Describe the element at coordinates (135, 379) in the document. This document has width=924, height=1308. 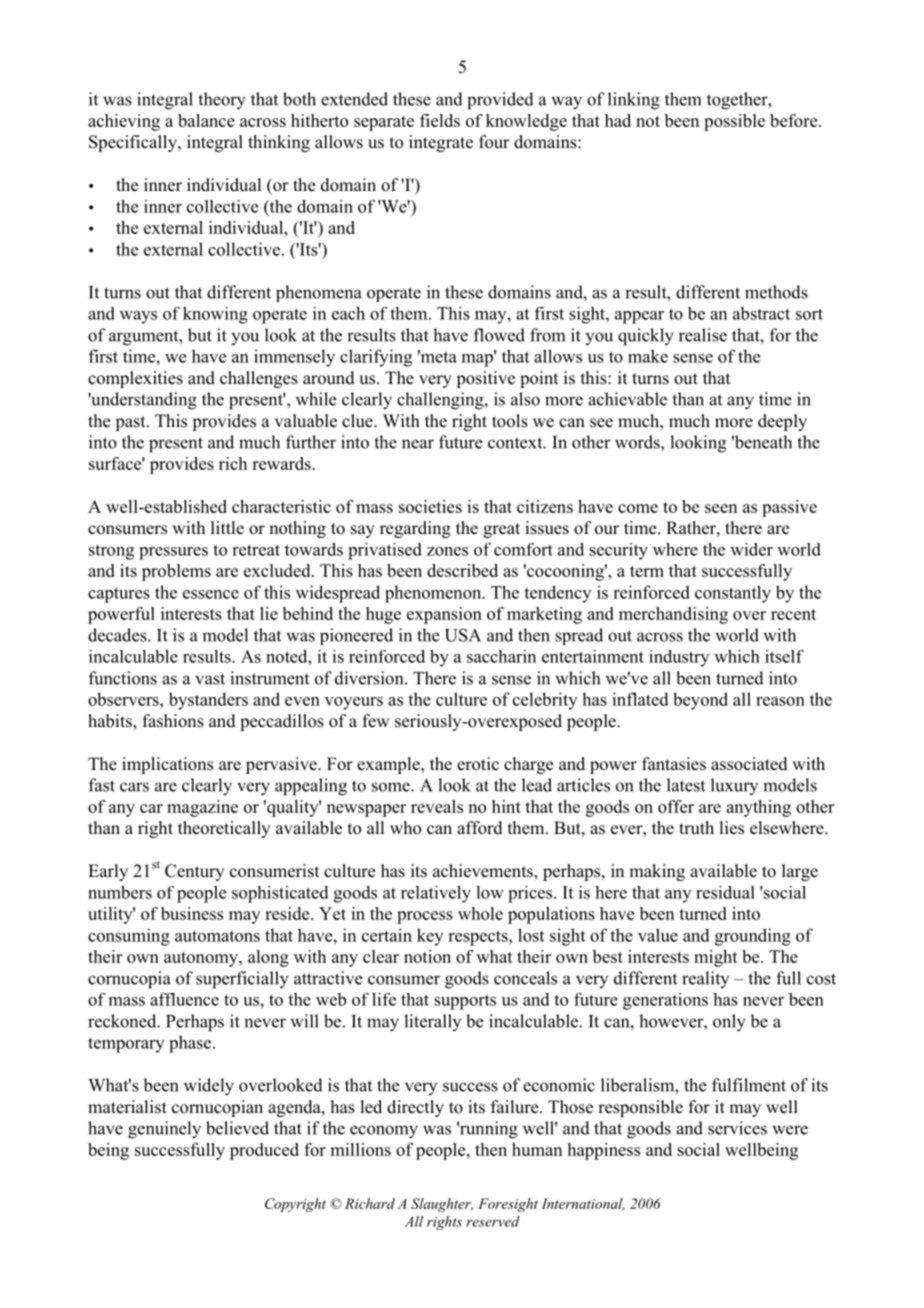
I see `complexities` at that location.
